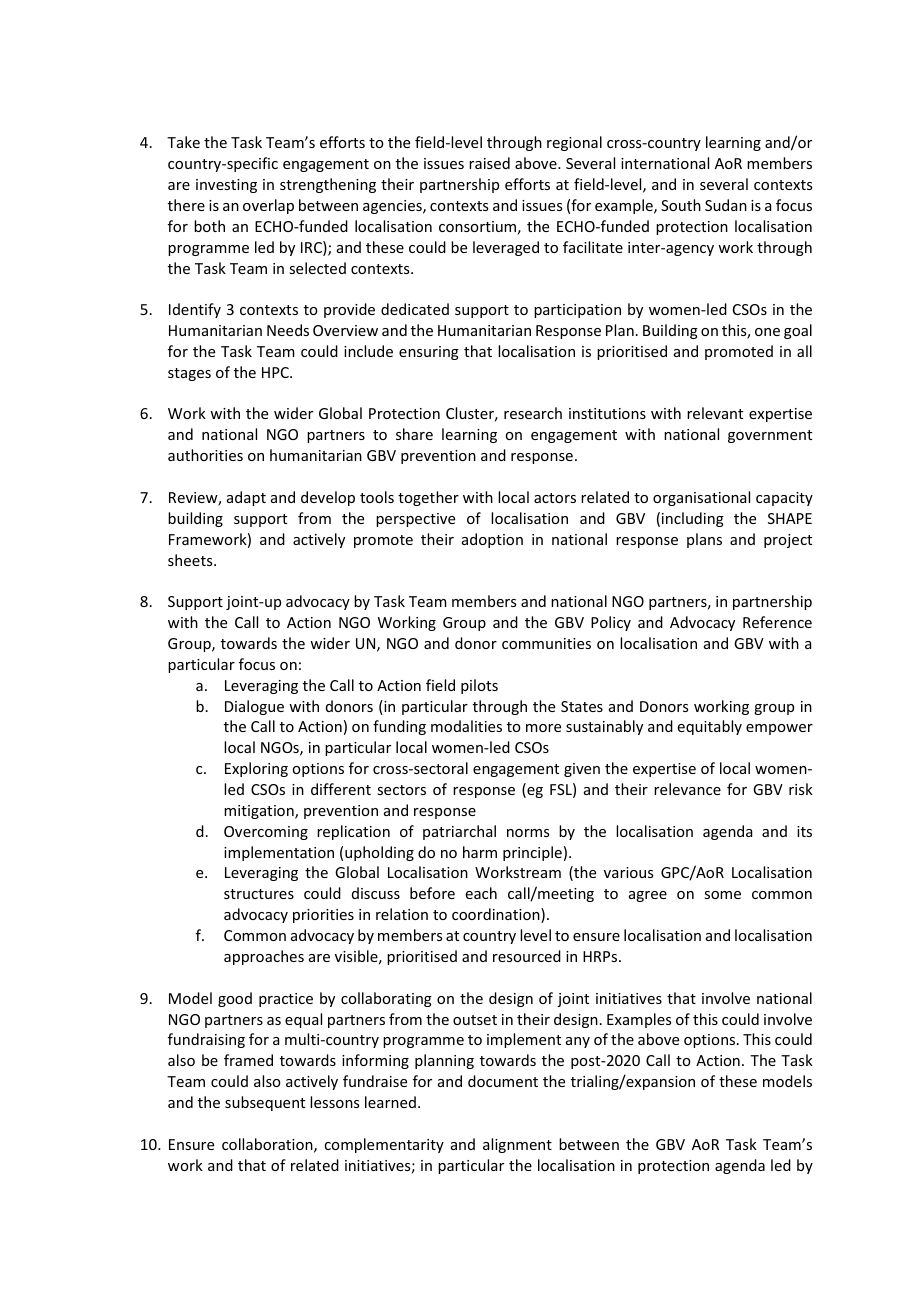  Describe the element at coordinates (226, 186) in the page. I see `investing` at that location.
